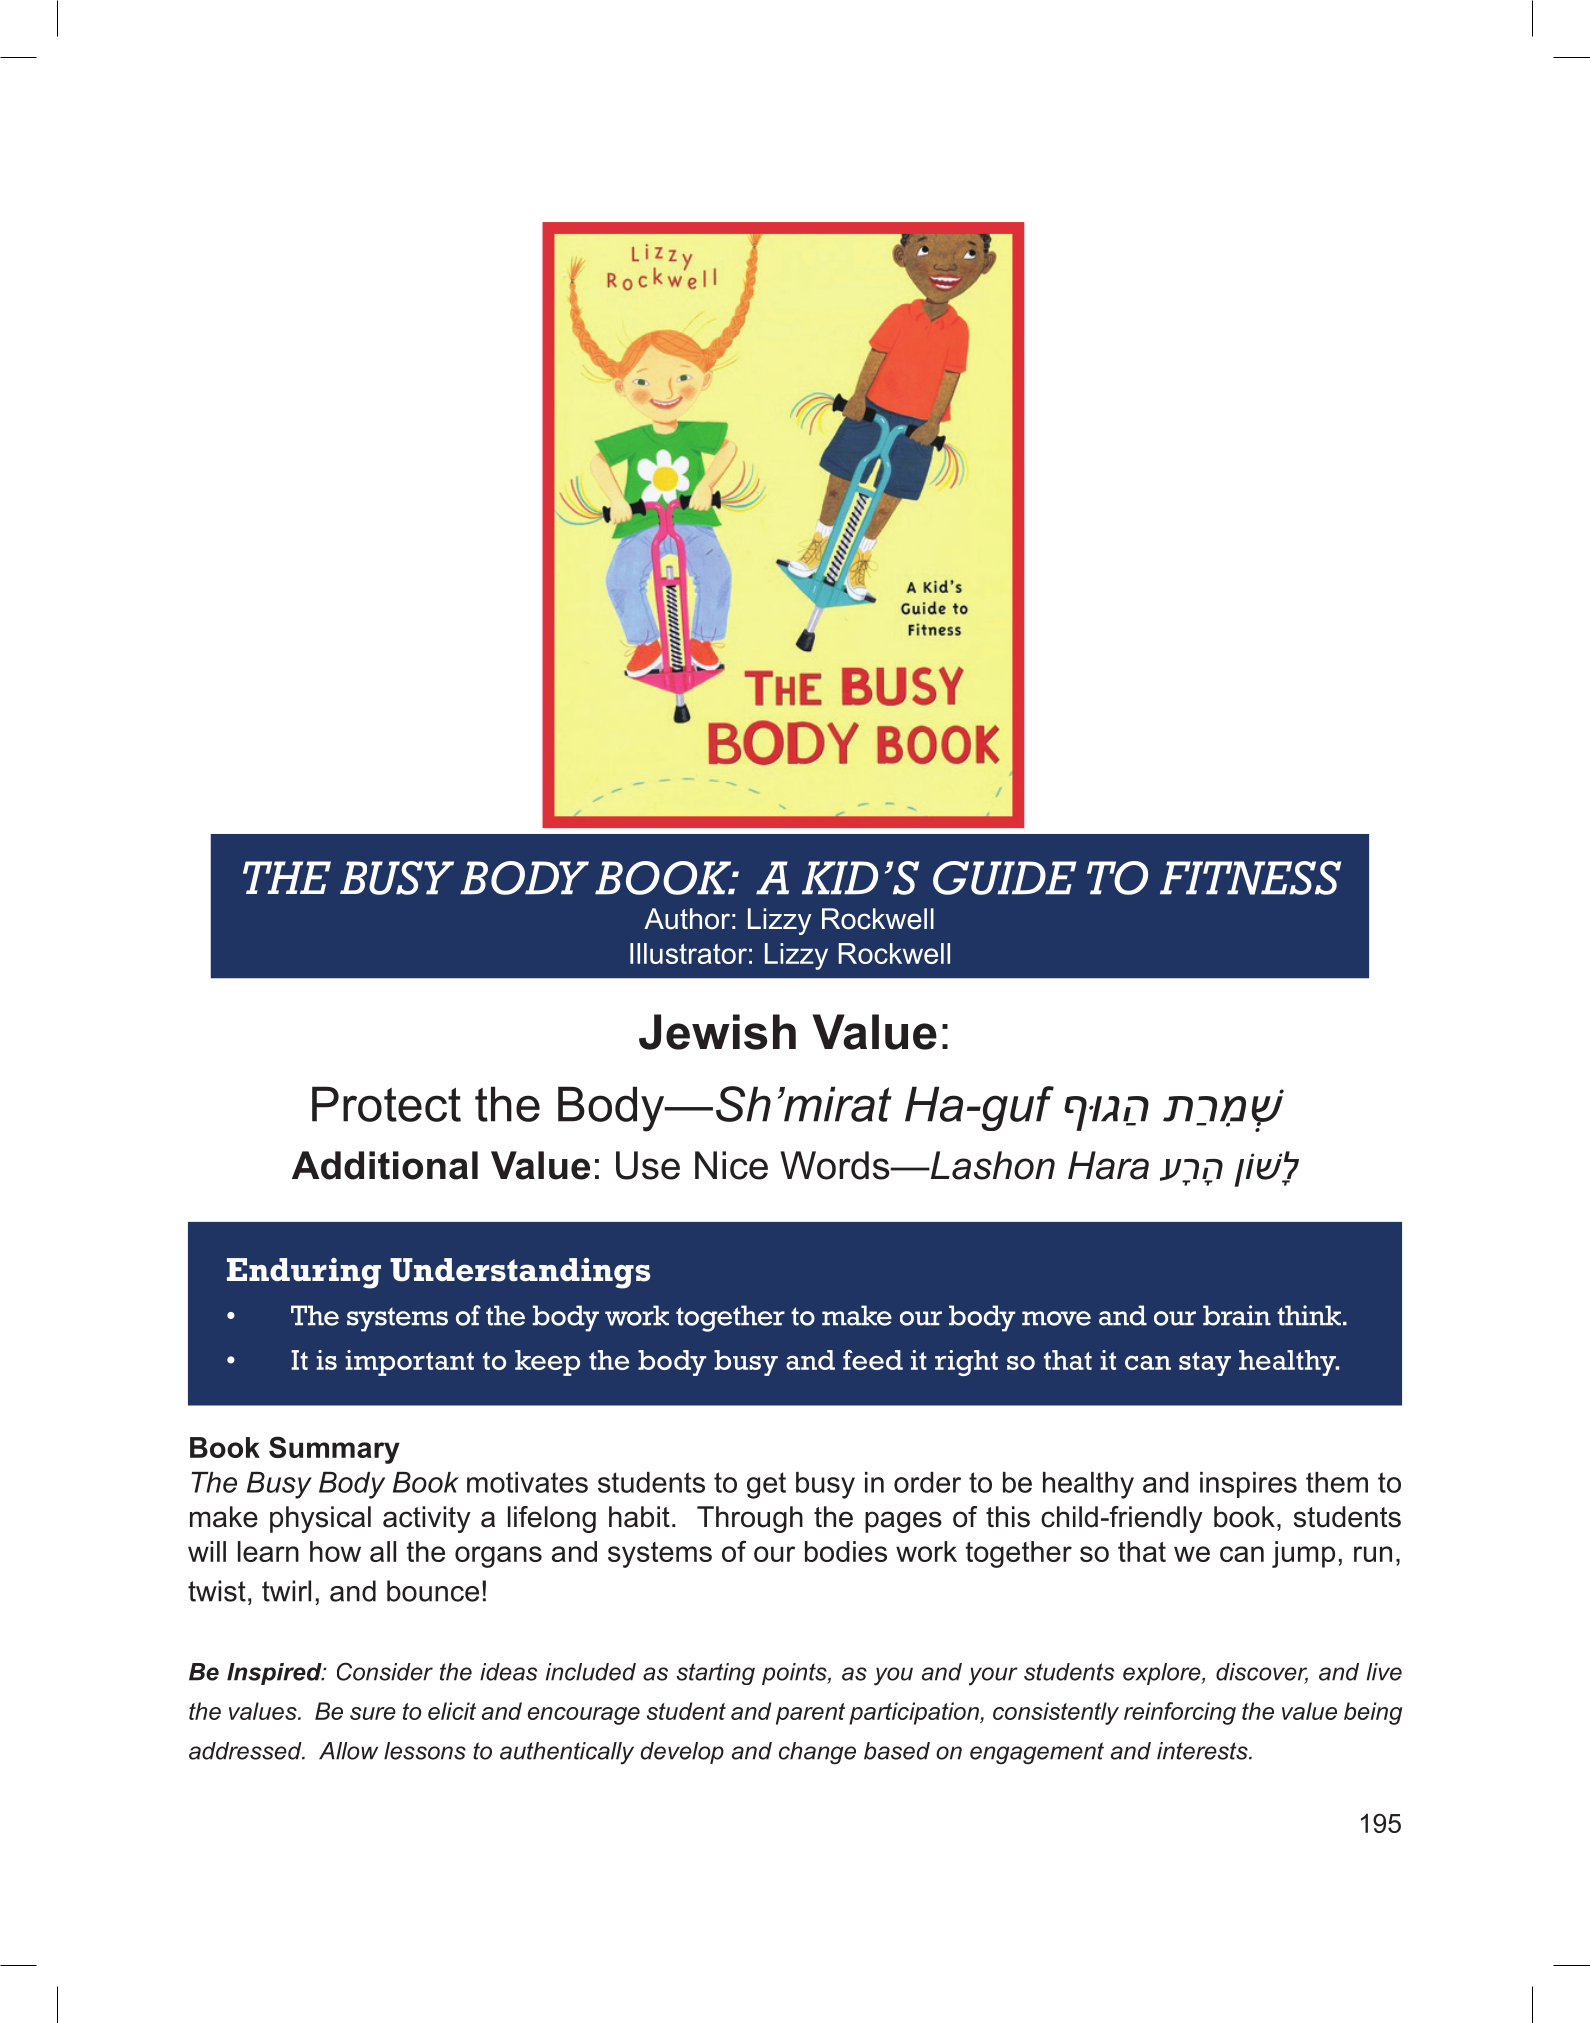  What do you see at coordinates (1180, 1713) in the screenshot?
I see `reinforcing` at bounding box center [1180, 1713].
